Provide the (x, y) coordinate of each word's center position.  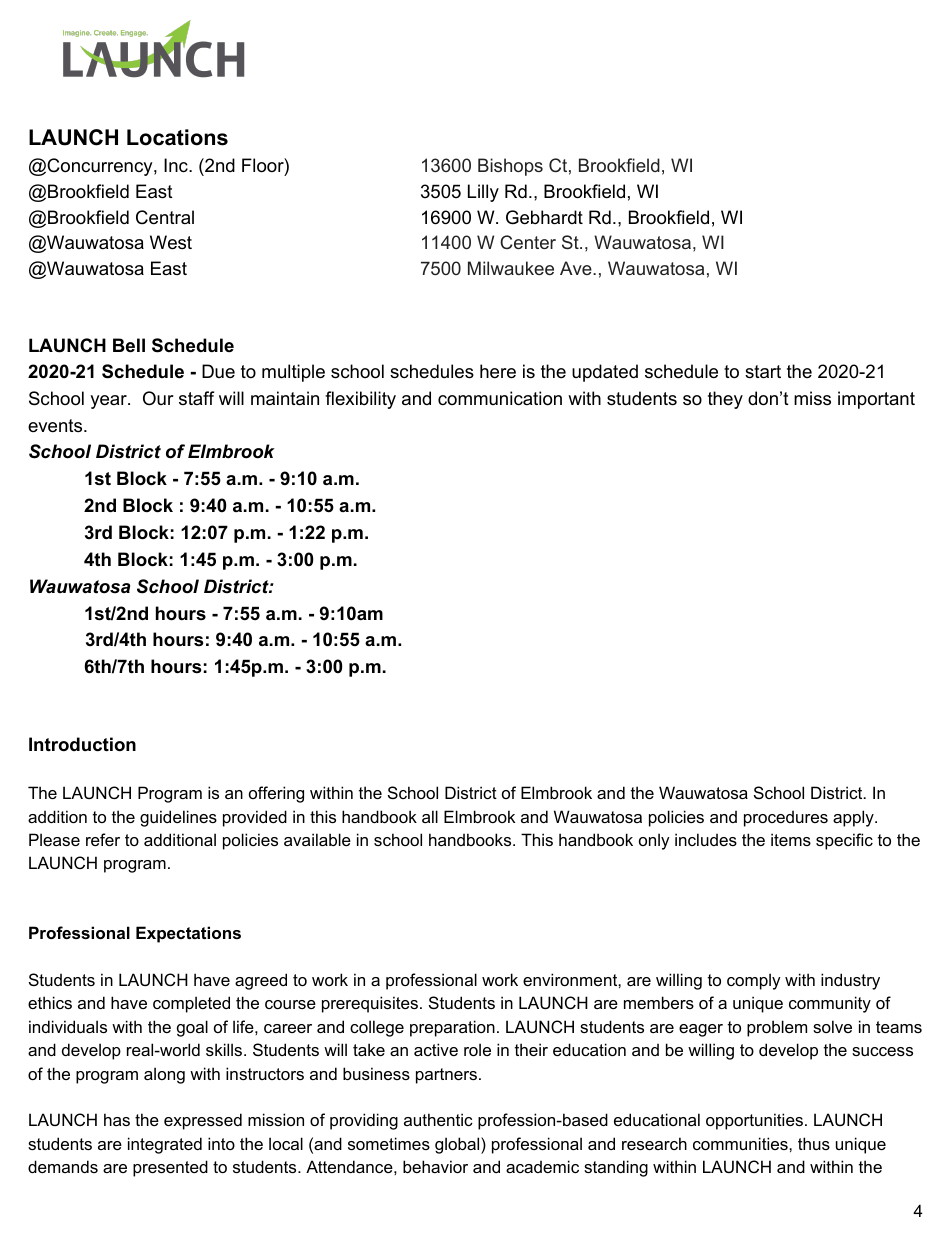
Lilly (483, 193)
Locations (177, 137)
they (725, 400)
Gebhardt (544, 217)
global (458, 1145)
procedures (786, 818)
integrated (165, 1145)
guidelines (178, 818)
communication (500, 398)
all (430, 816)
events (56, 426)
